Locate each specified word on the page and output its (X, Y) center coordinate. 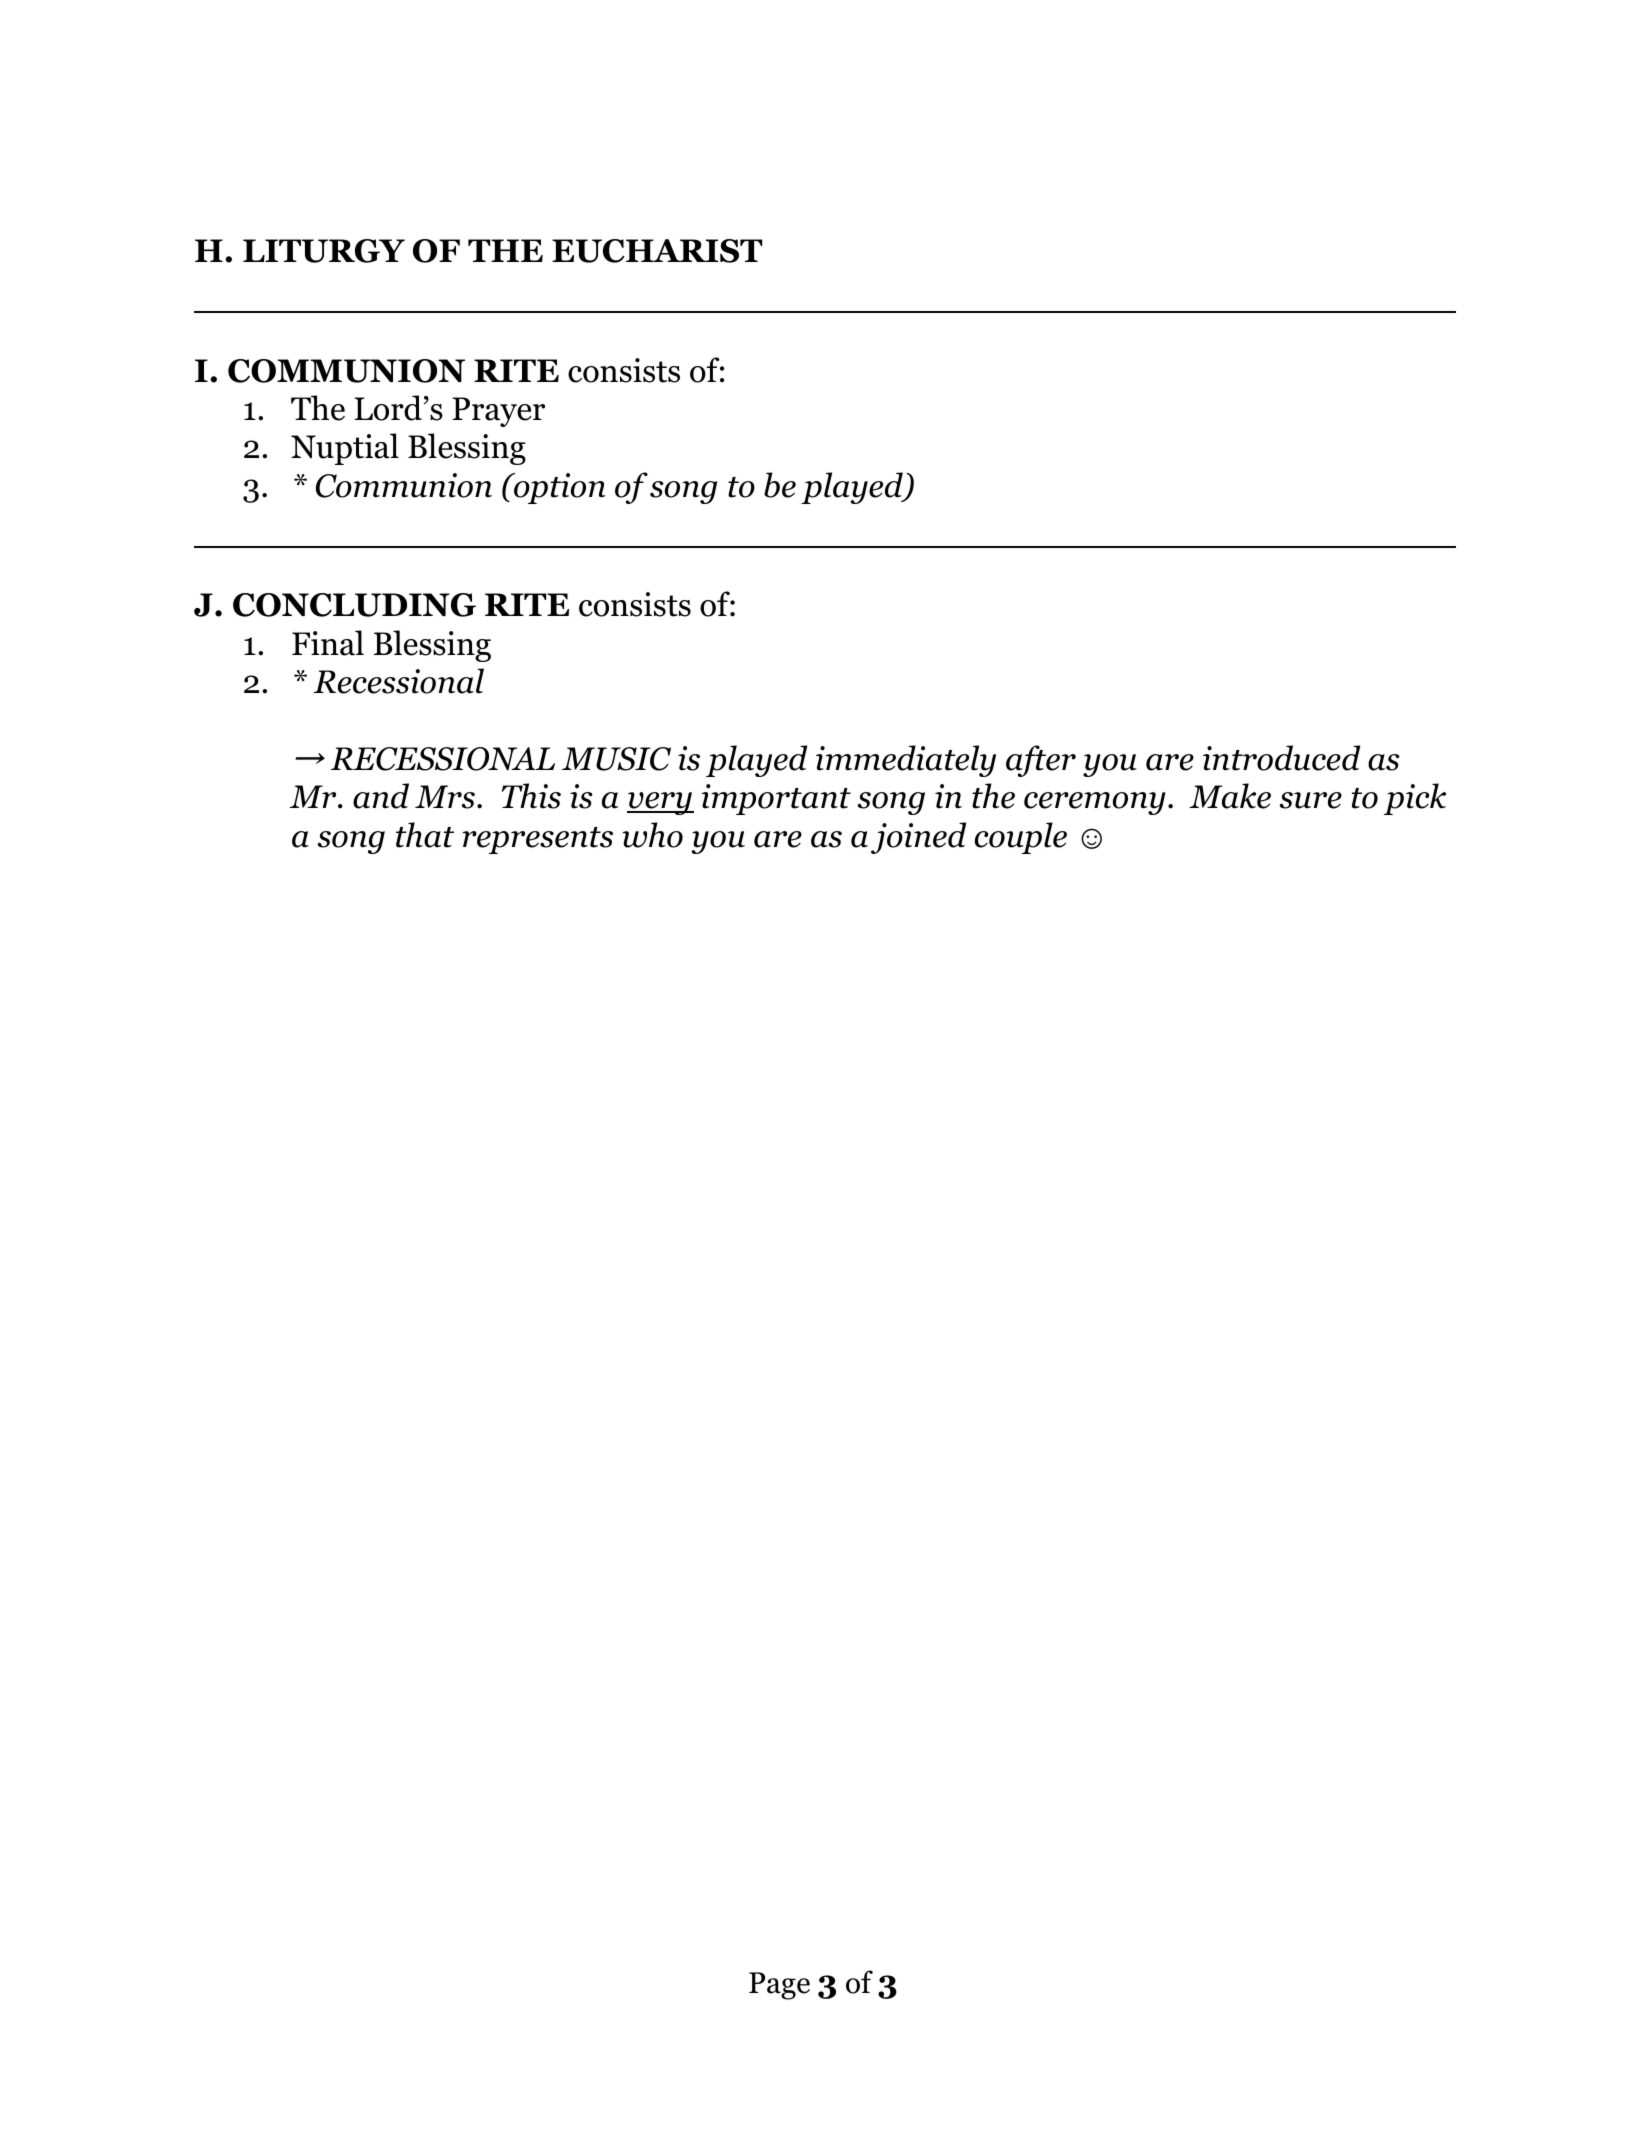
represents (537, 840)
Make (1230, 796)
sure (1310, 800)
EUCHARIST (657, 251)
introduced (1281, 758)
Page (779, 1986)
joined (918, 838)
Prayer (498, 412)
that (425, 835)
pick (1415, 799)
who (652, 835)
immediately (906, 761)
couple (1021, 838)
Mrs (445, 797)
